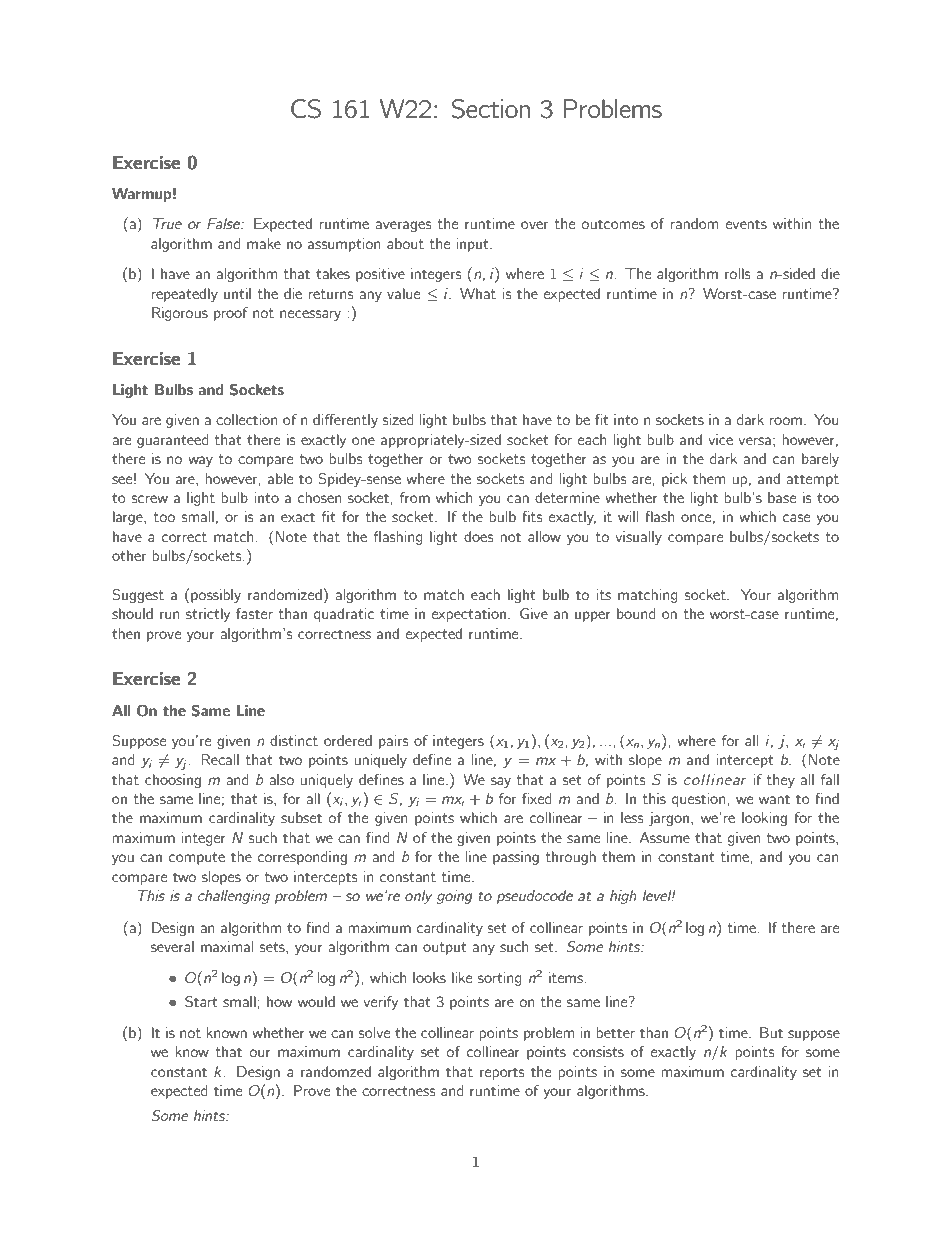 This document has height=1233, width=952. I want to click on False, so click(224, 223).
